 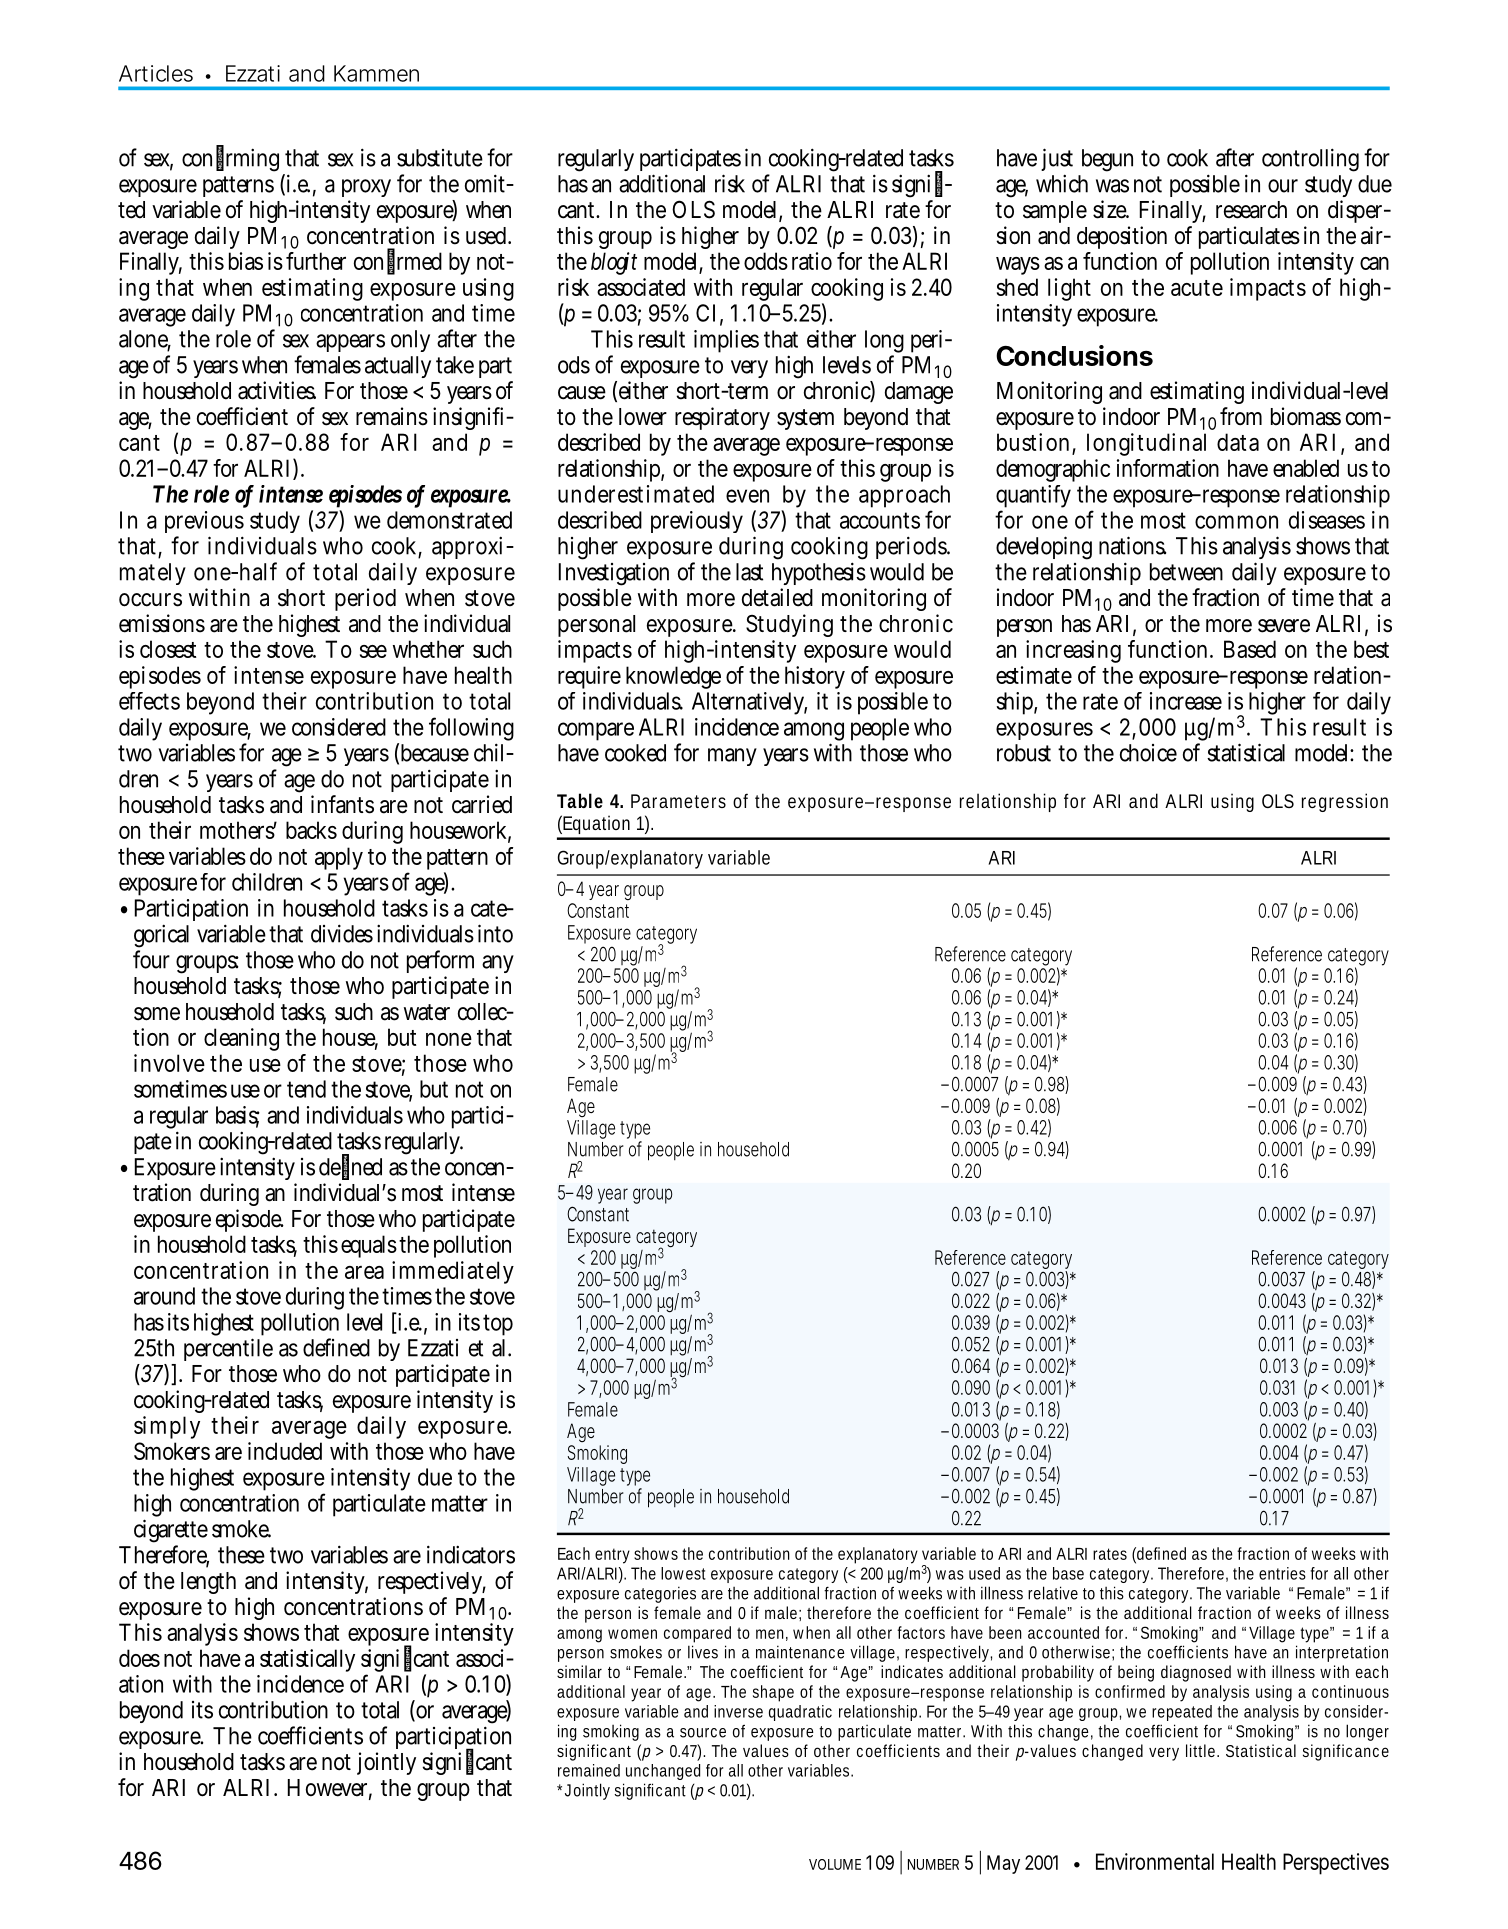 I want to click on data, so click(x=1238, y=442).
